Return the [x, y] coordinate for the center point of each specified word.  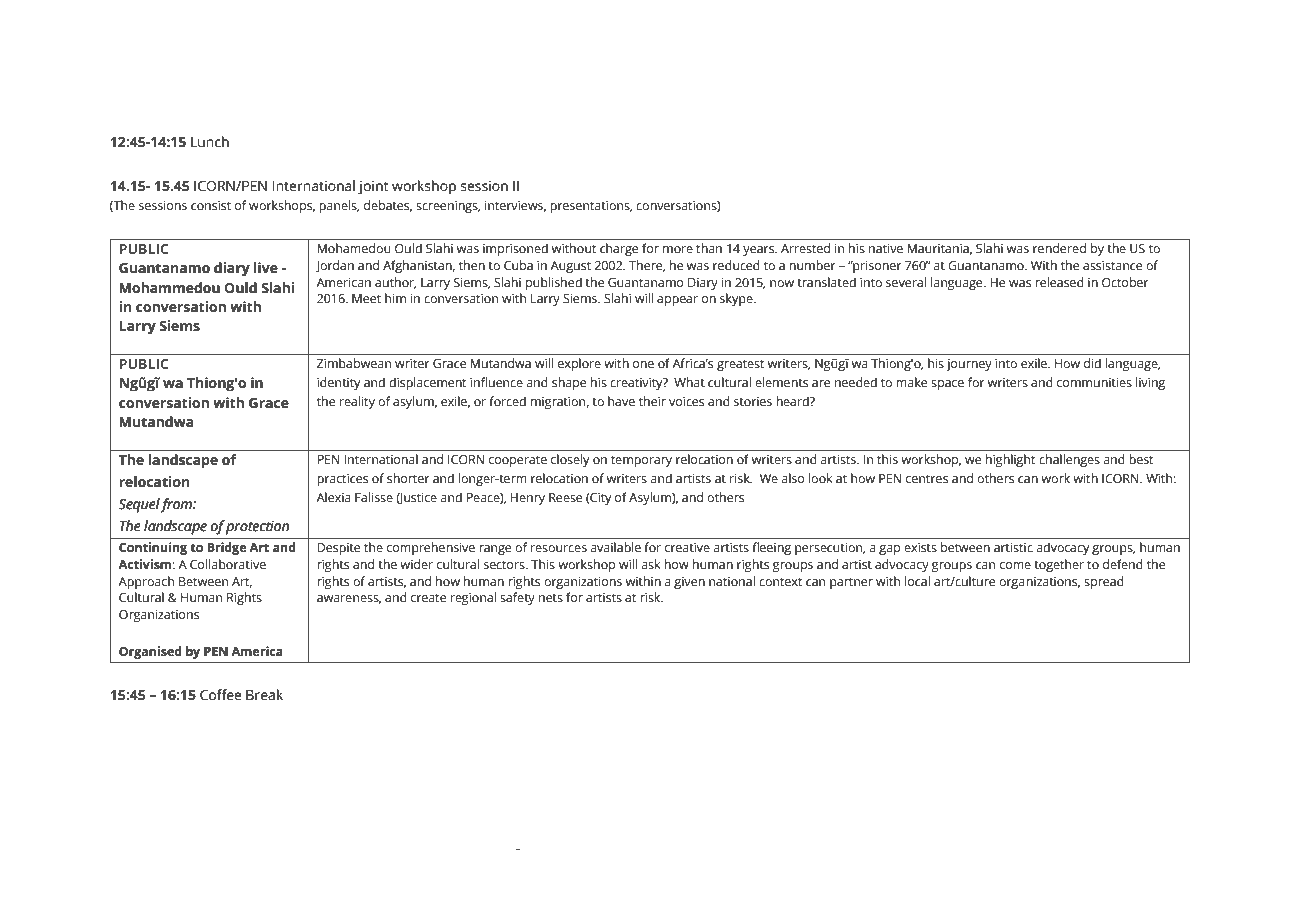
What [689, 382]
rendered [1059, 248]
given [689, 583]
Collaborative [228, 564]
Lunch [210, 142]
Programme [458, 847]
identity [338, 383]
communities [1094, 383]
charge [619, 249]
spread [1104, 582]
